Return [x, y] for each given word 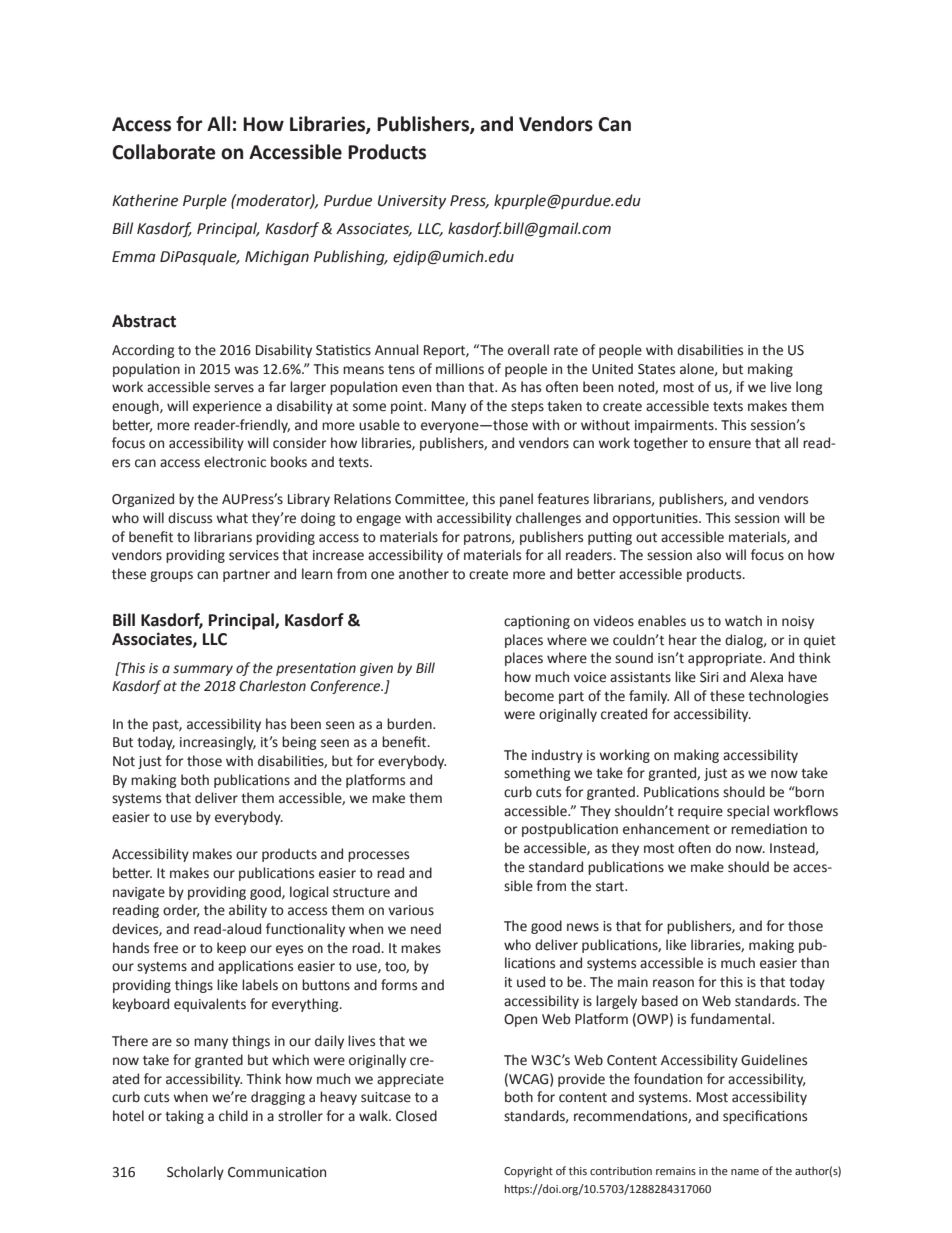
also [709, 555]
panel [516, 500]
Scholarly [195, 1173]
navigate [139, 893]
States [656, 369]
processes [378, 856]
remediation [769, 829]
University [412, 202]
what [232, 518]
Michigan [277, 258]
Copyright [528, 1172]
